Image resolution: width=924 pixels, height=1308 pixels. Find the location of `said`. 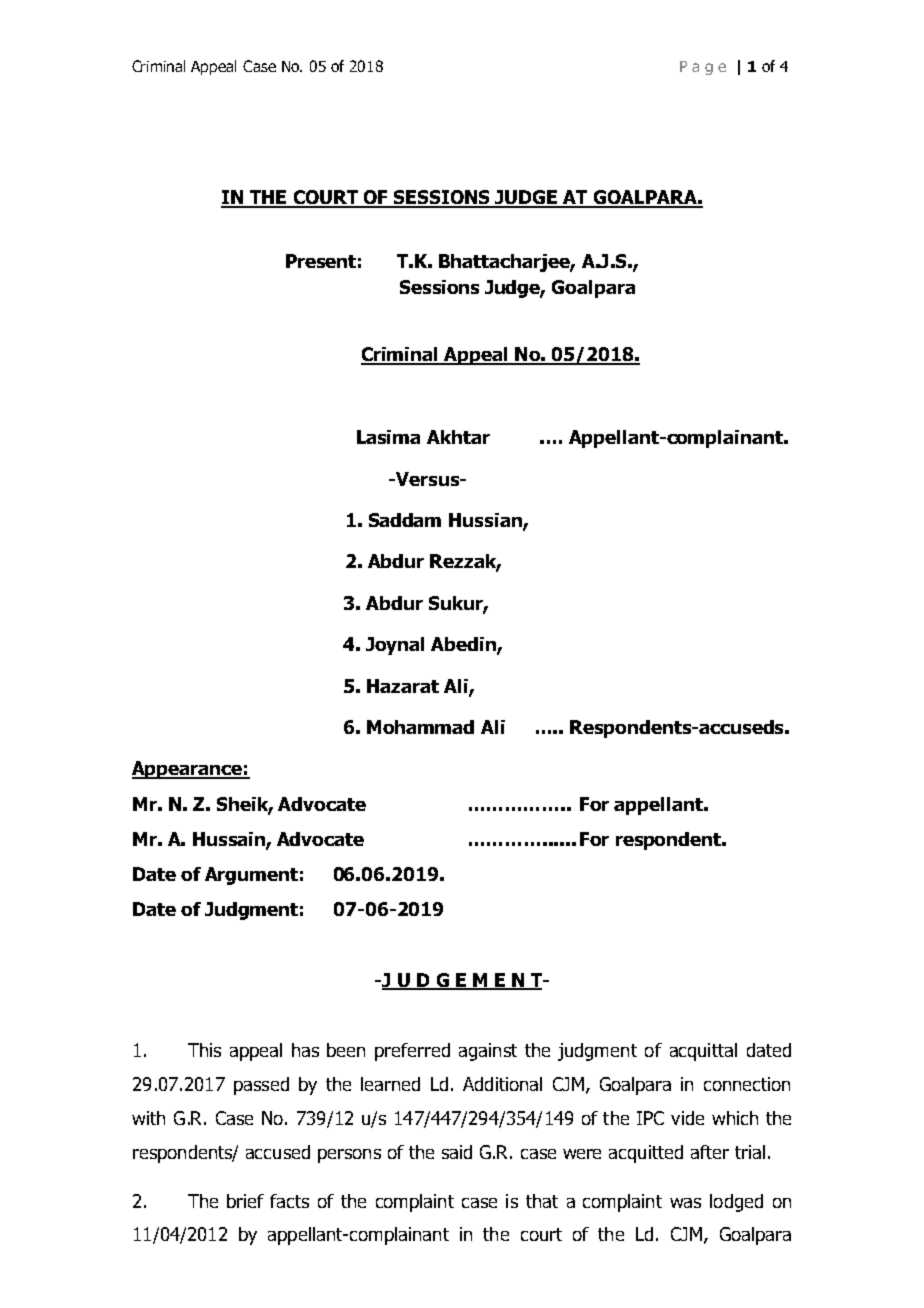

said is located at coordinates (457, 1152).
